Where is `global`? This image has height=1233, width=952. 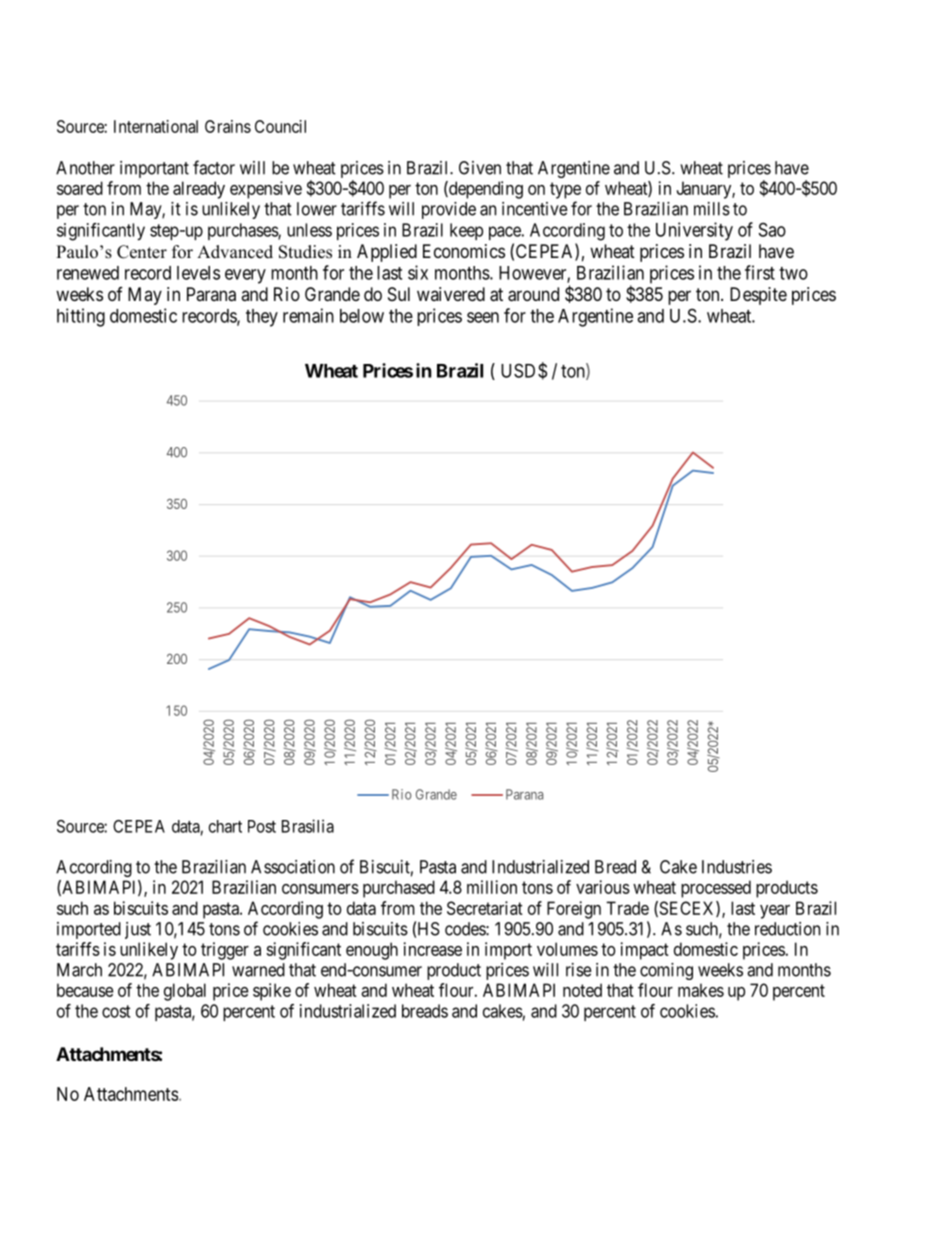 global is located at coordinates (185, 992).
